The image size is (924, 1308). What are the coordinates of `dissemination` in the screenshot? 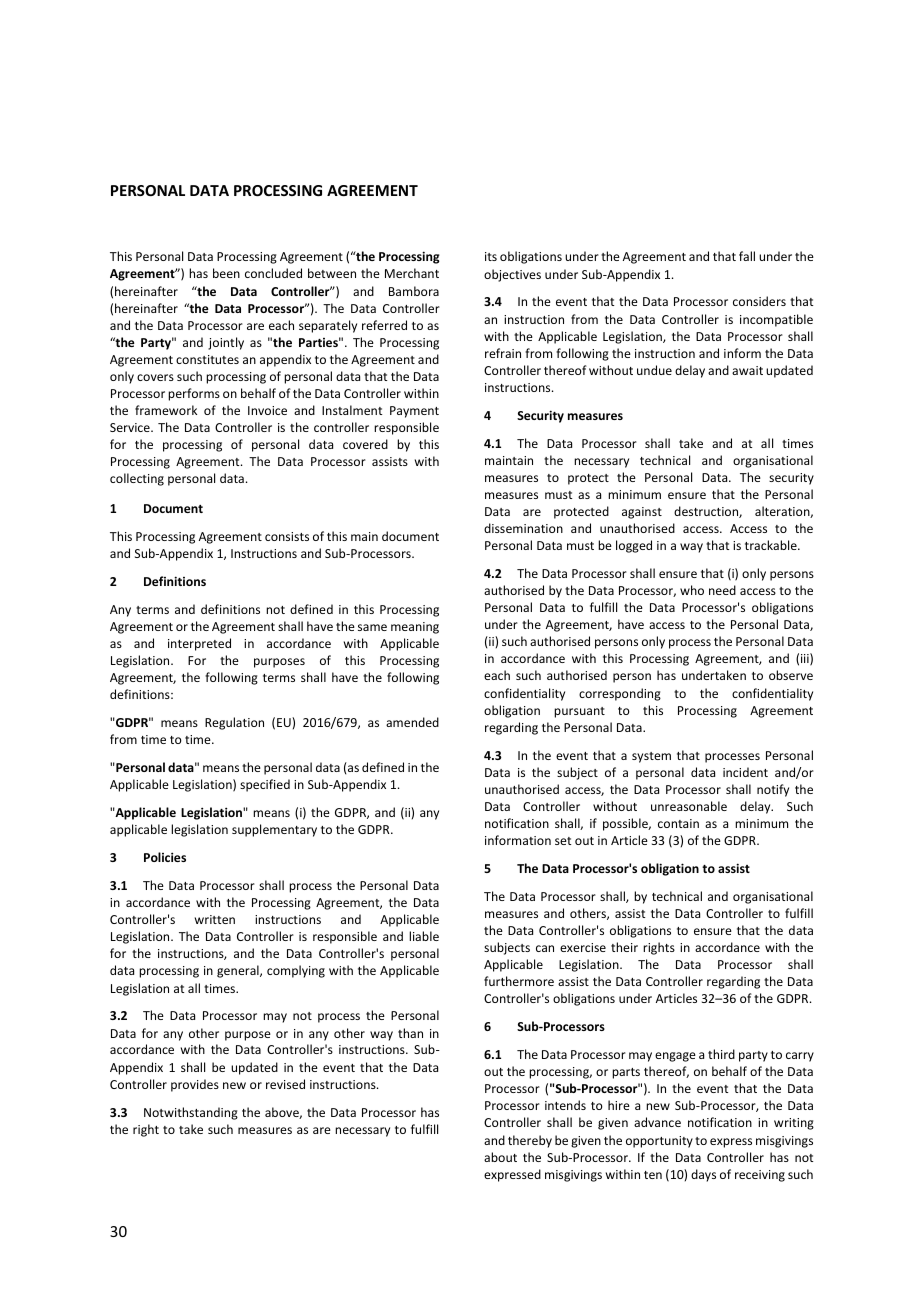 It's located at (523, 528).
